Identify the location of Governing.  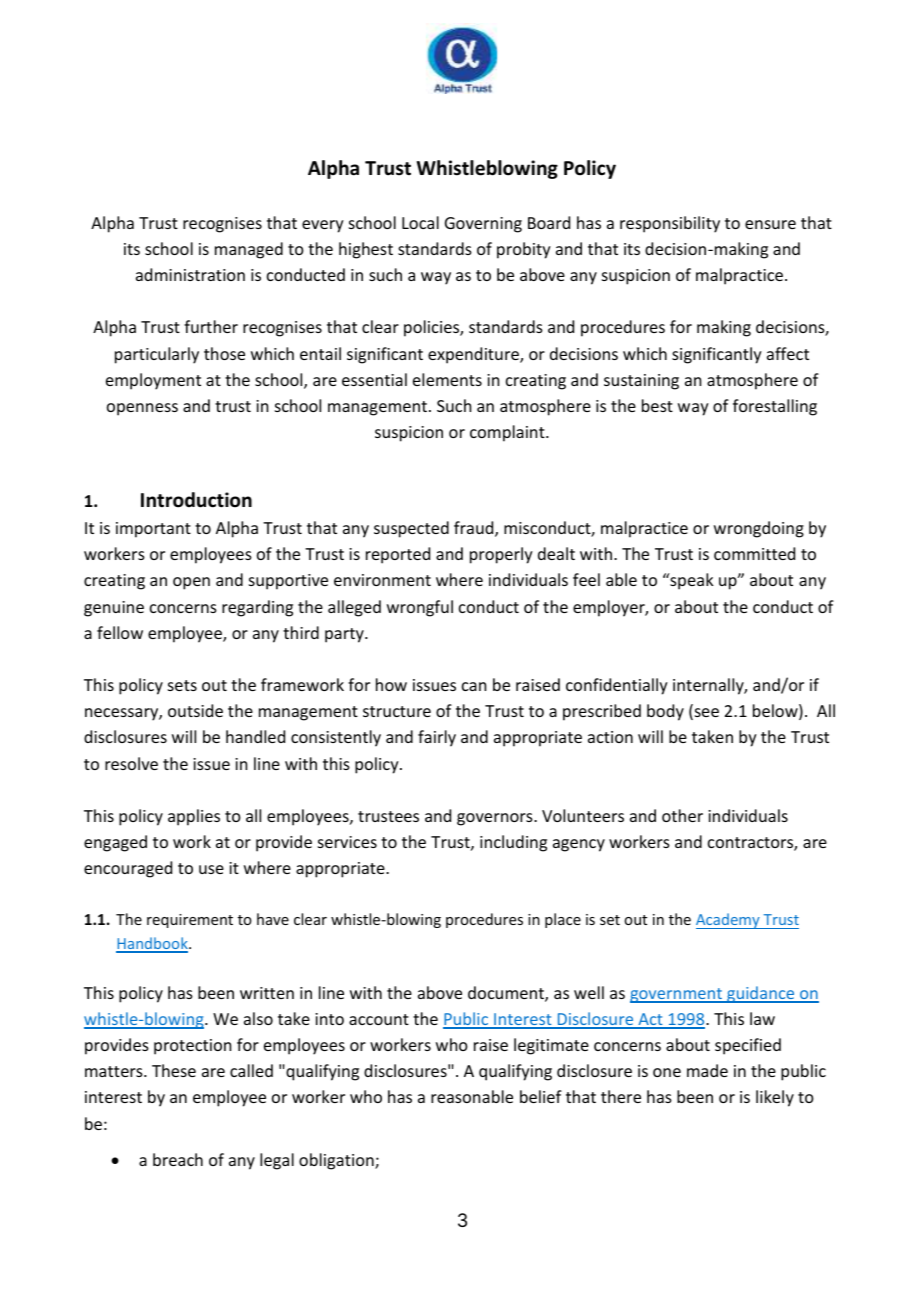
(483, 225).
